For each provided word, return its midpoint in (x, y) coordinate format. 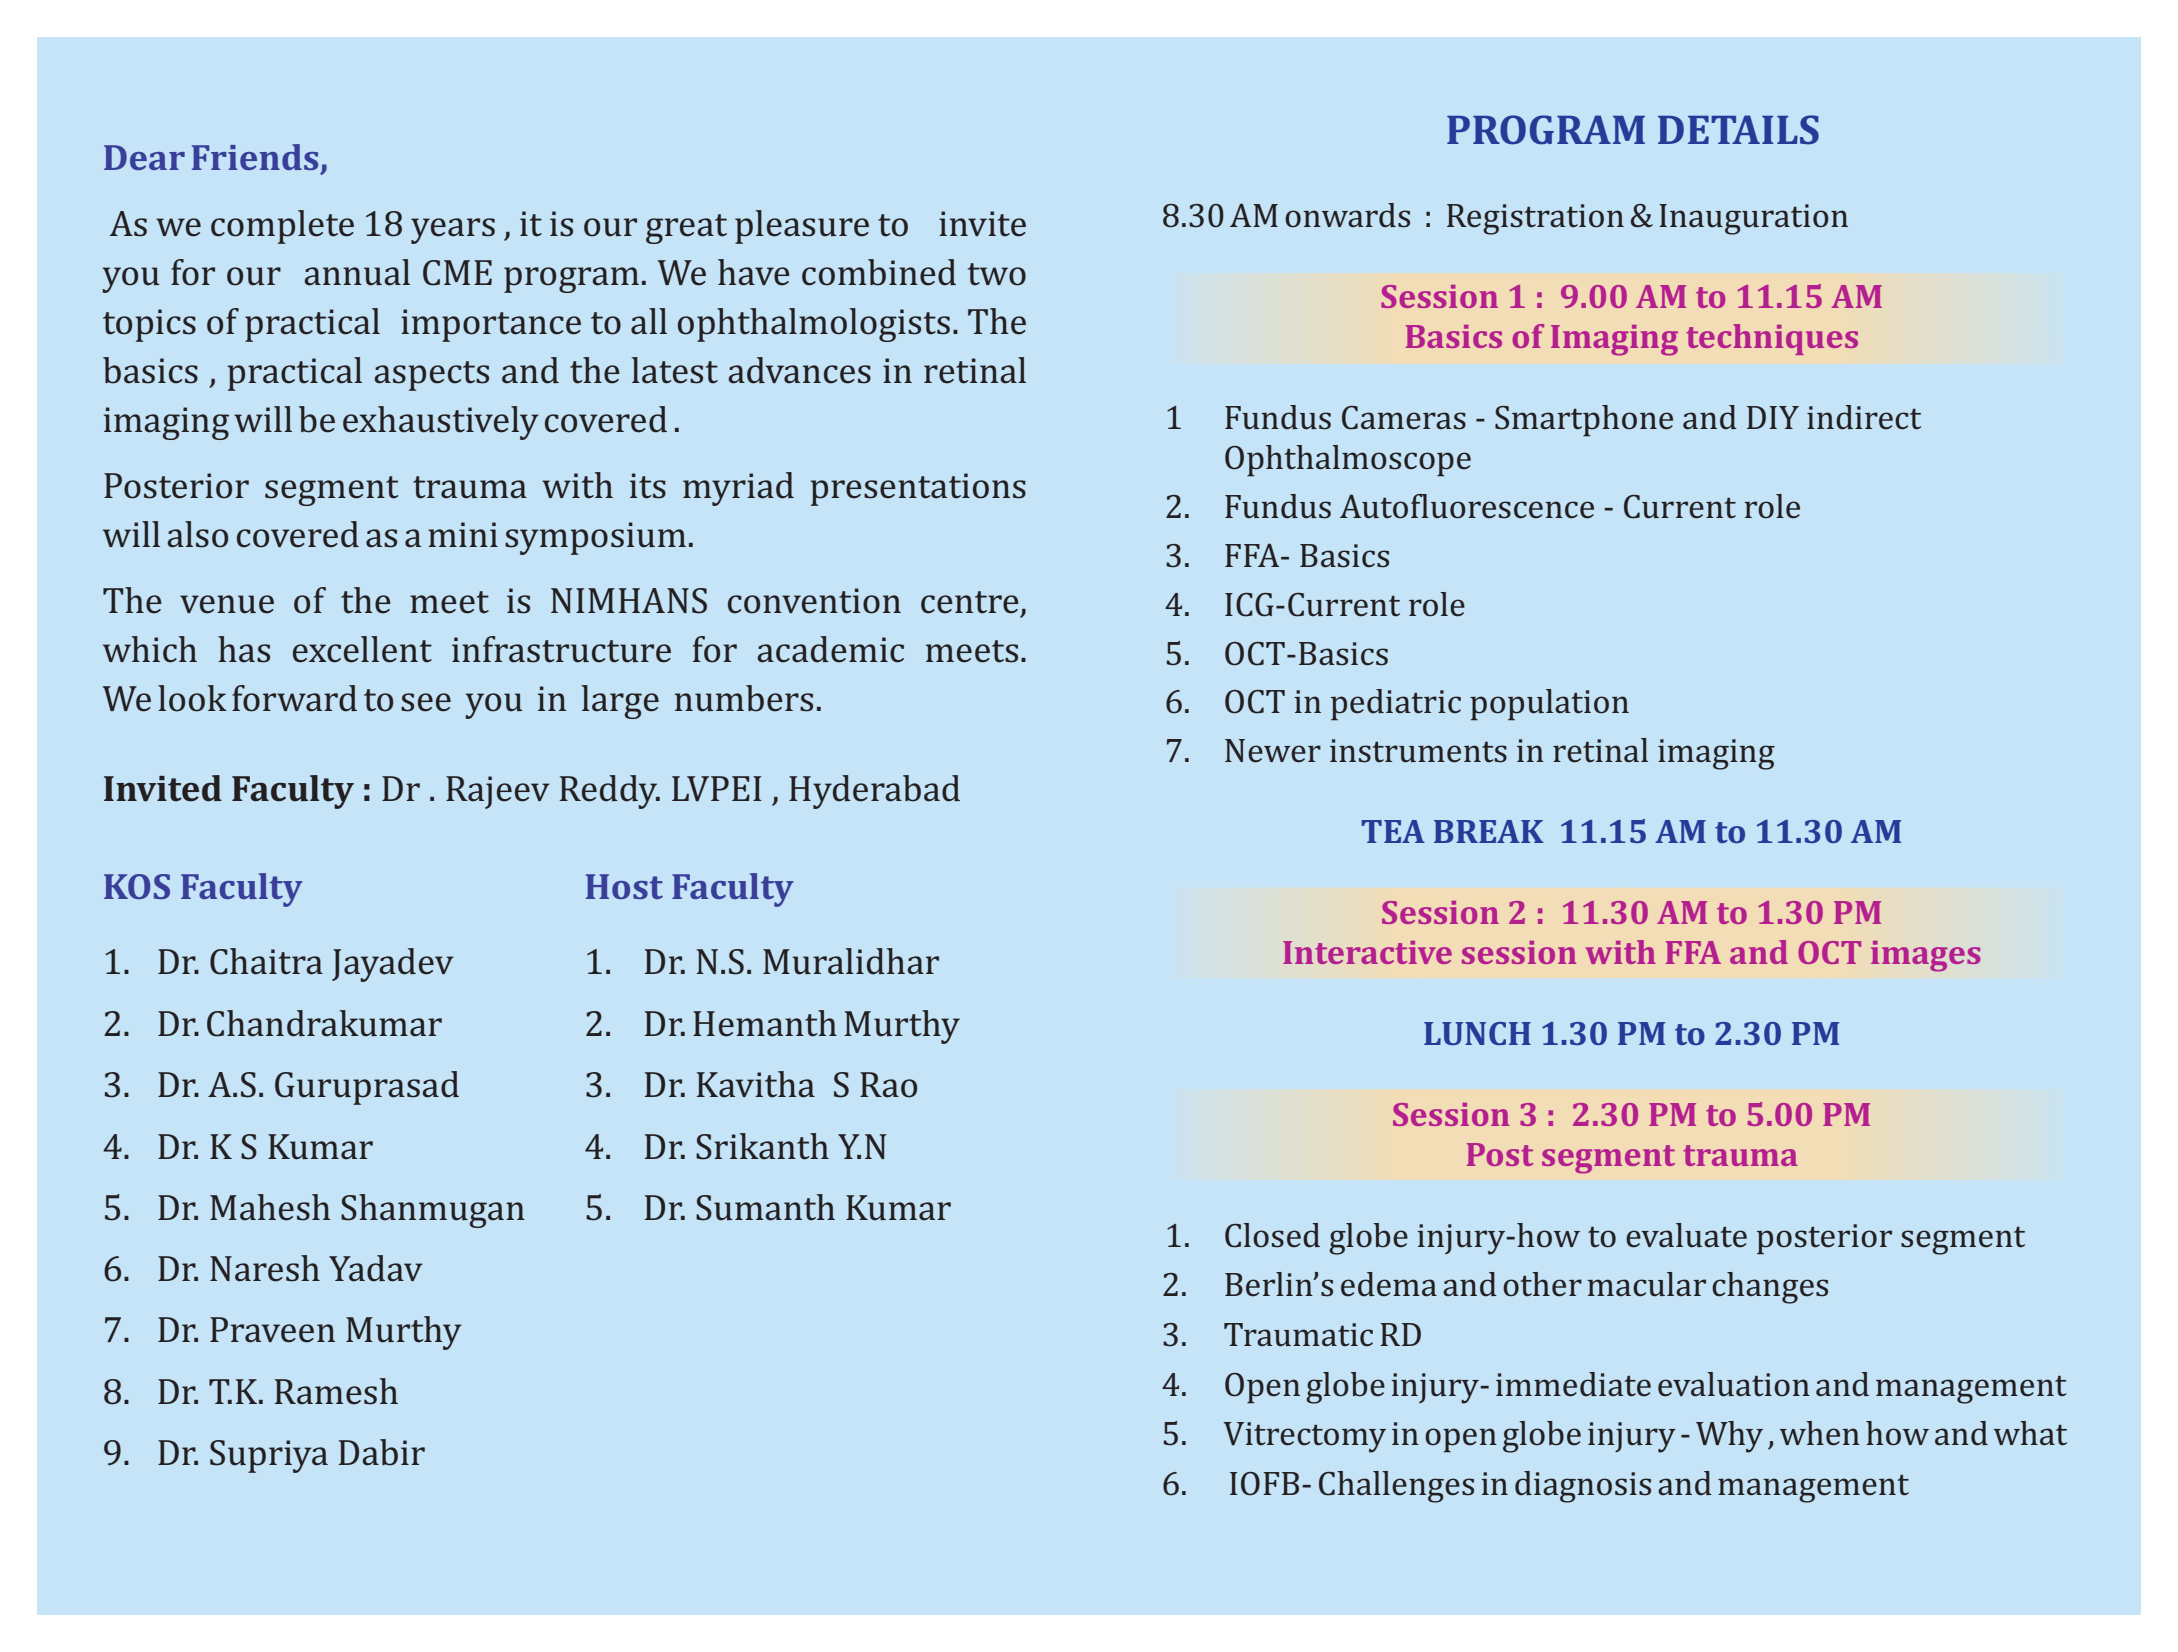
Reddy (610, 792)
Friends (255, 157)
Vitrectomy (1304, 1437)
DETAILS (1738, 130)
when (1820, 1433)
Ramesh (336, 1391)
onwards (1347, 215)
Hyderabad (874, 792)
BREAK (1489, 831)
